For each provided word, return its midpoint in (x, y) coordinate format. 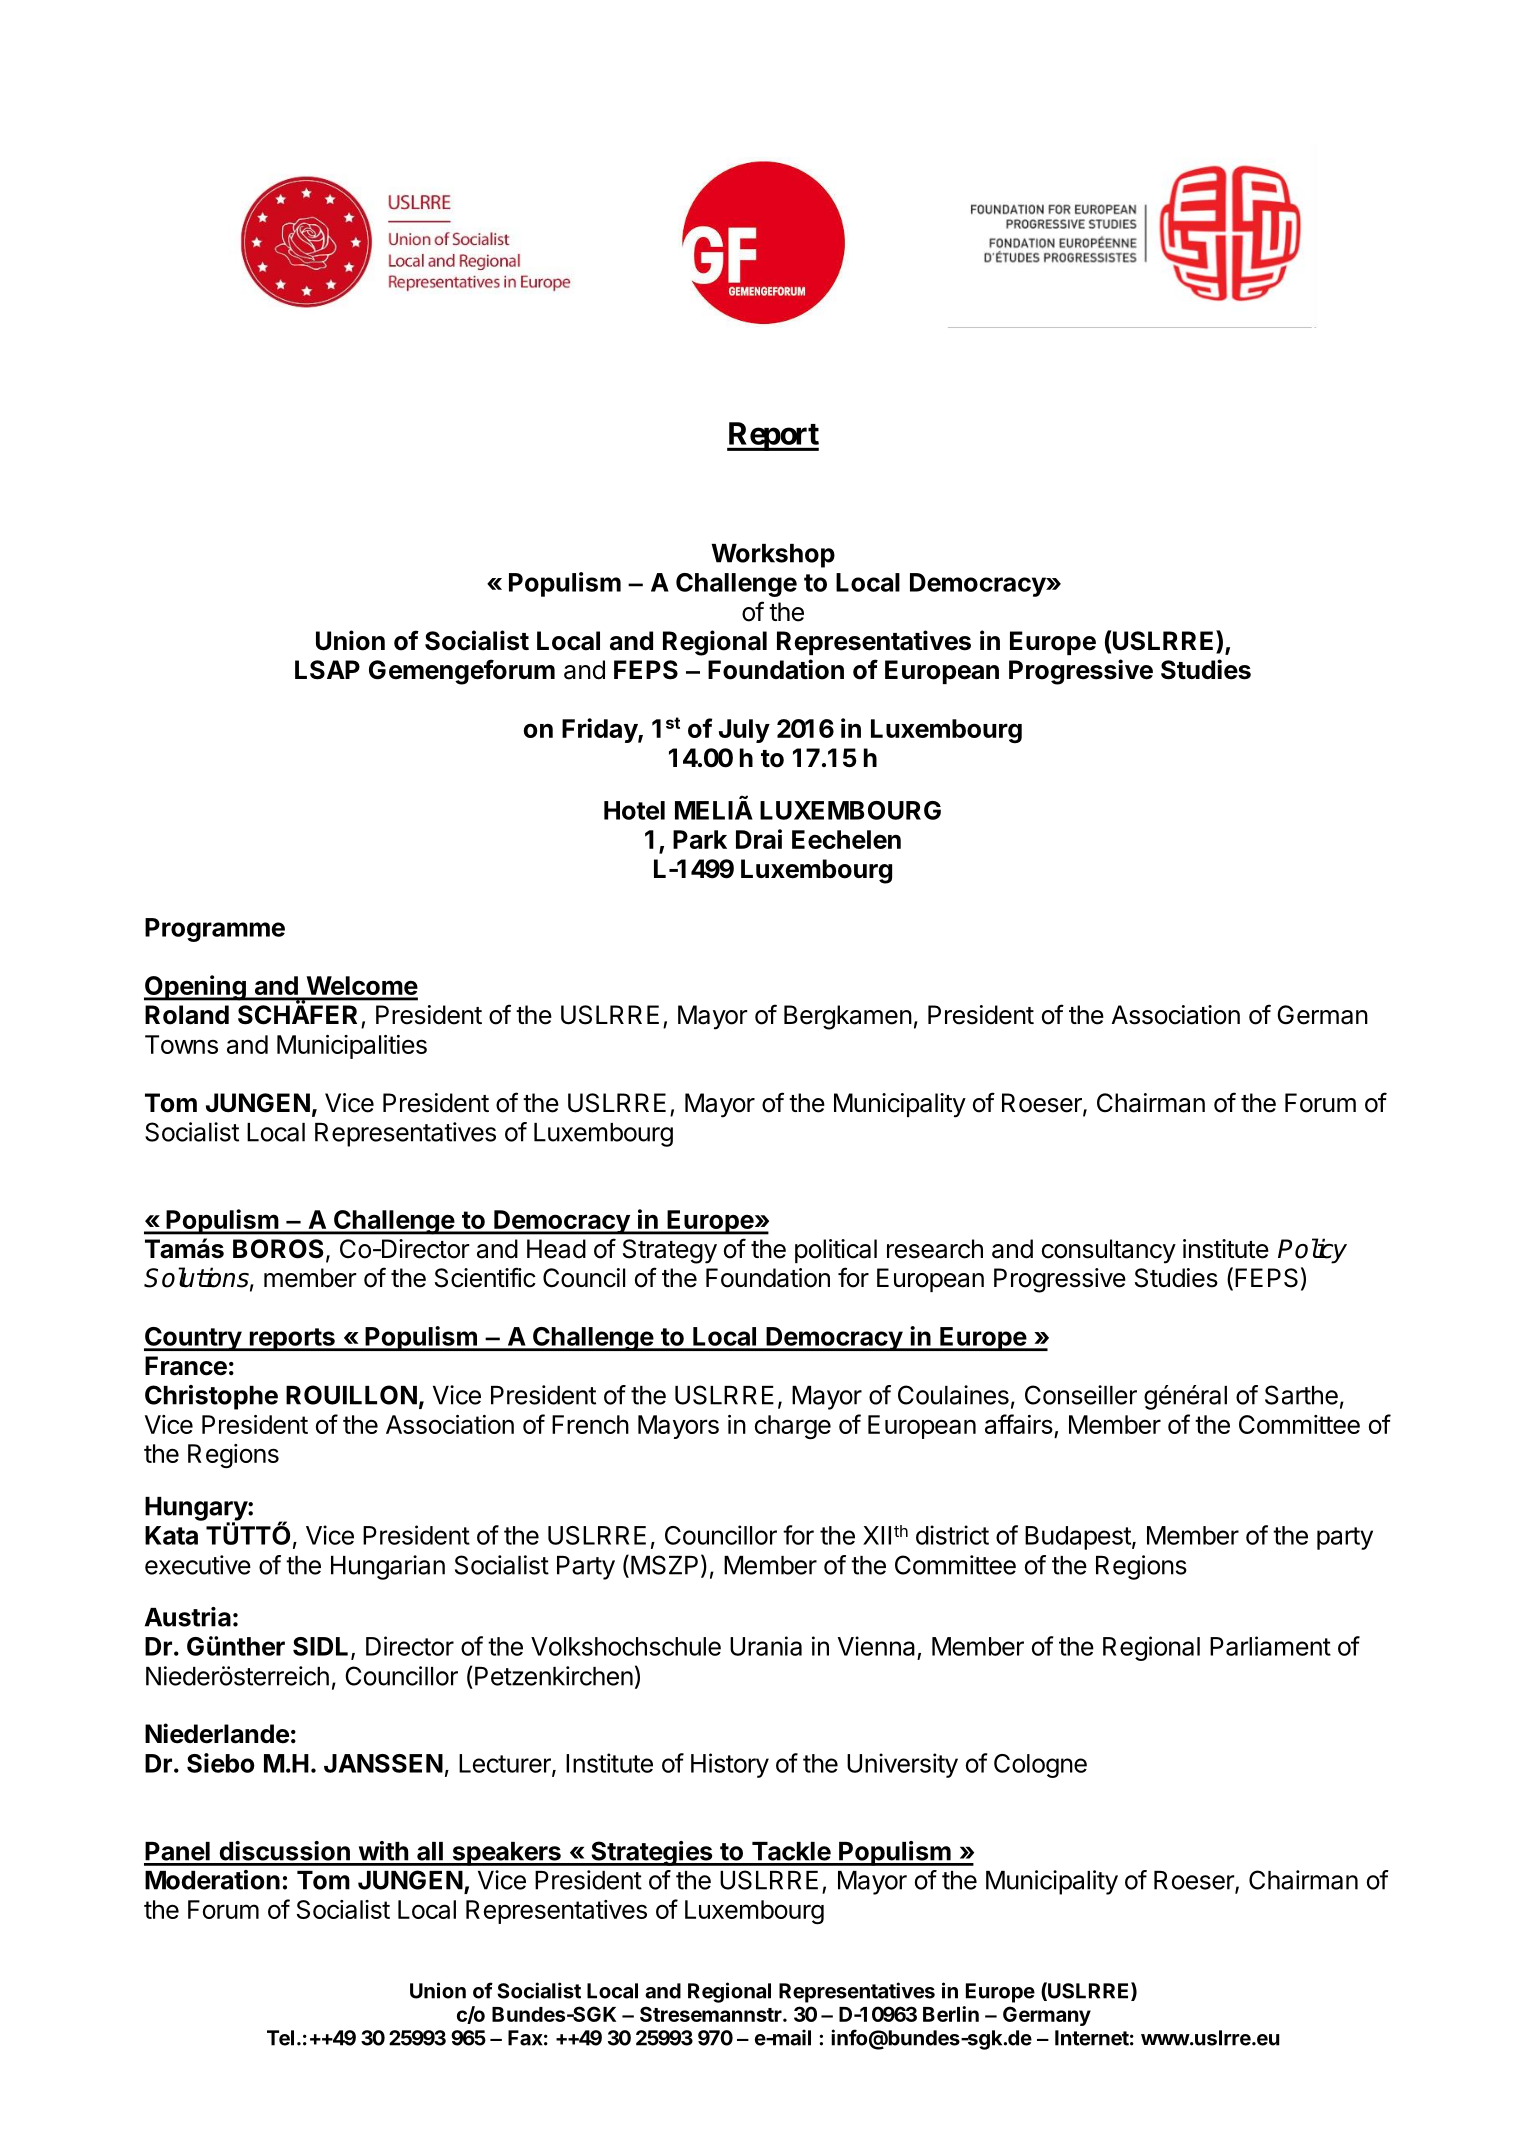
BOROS (278, 1249)
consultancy (1109, 1251)
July (744, 731)
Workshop (773, 556)
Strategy (670, 1251)
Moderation (212, 1880)
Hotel (634, 810)
